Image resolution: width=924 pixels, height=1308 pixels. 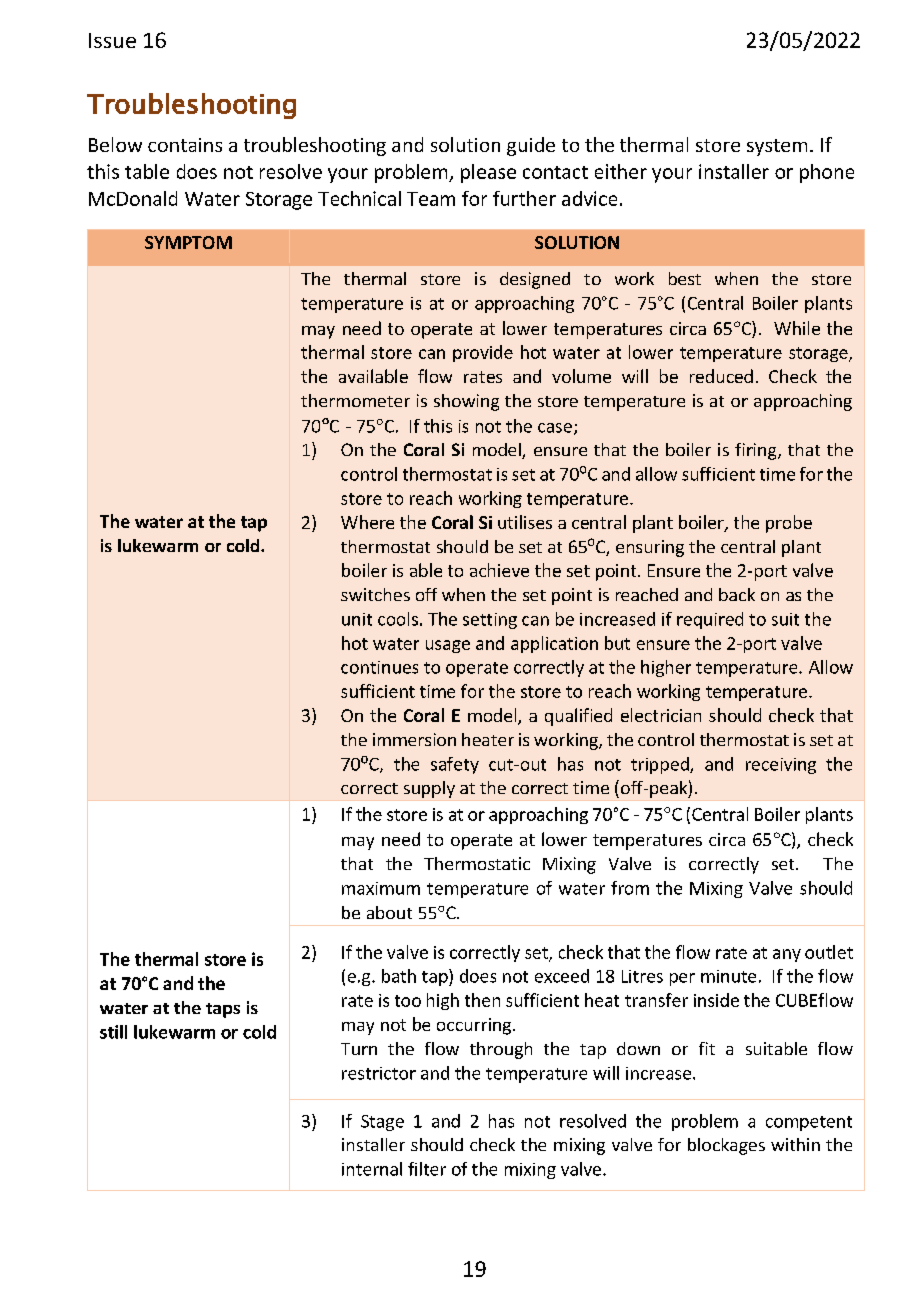 What do you see at coordinates (357, 619) in the document?
I see `unit` at bounding box center [357, 619].
